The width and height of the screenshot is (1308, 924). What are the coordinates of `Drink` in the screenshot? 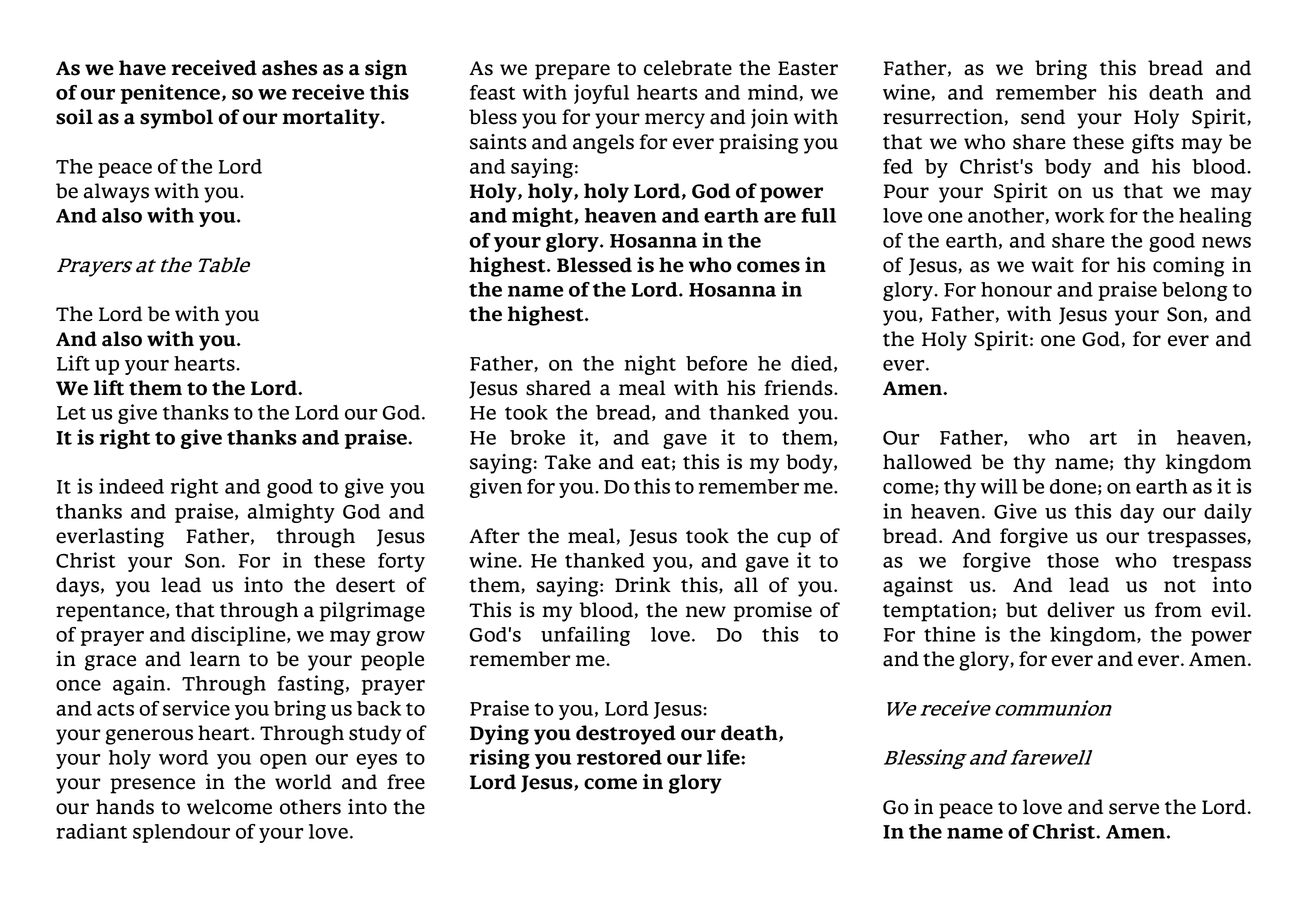 It's located at (643, 584).
